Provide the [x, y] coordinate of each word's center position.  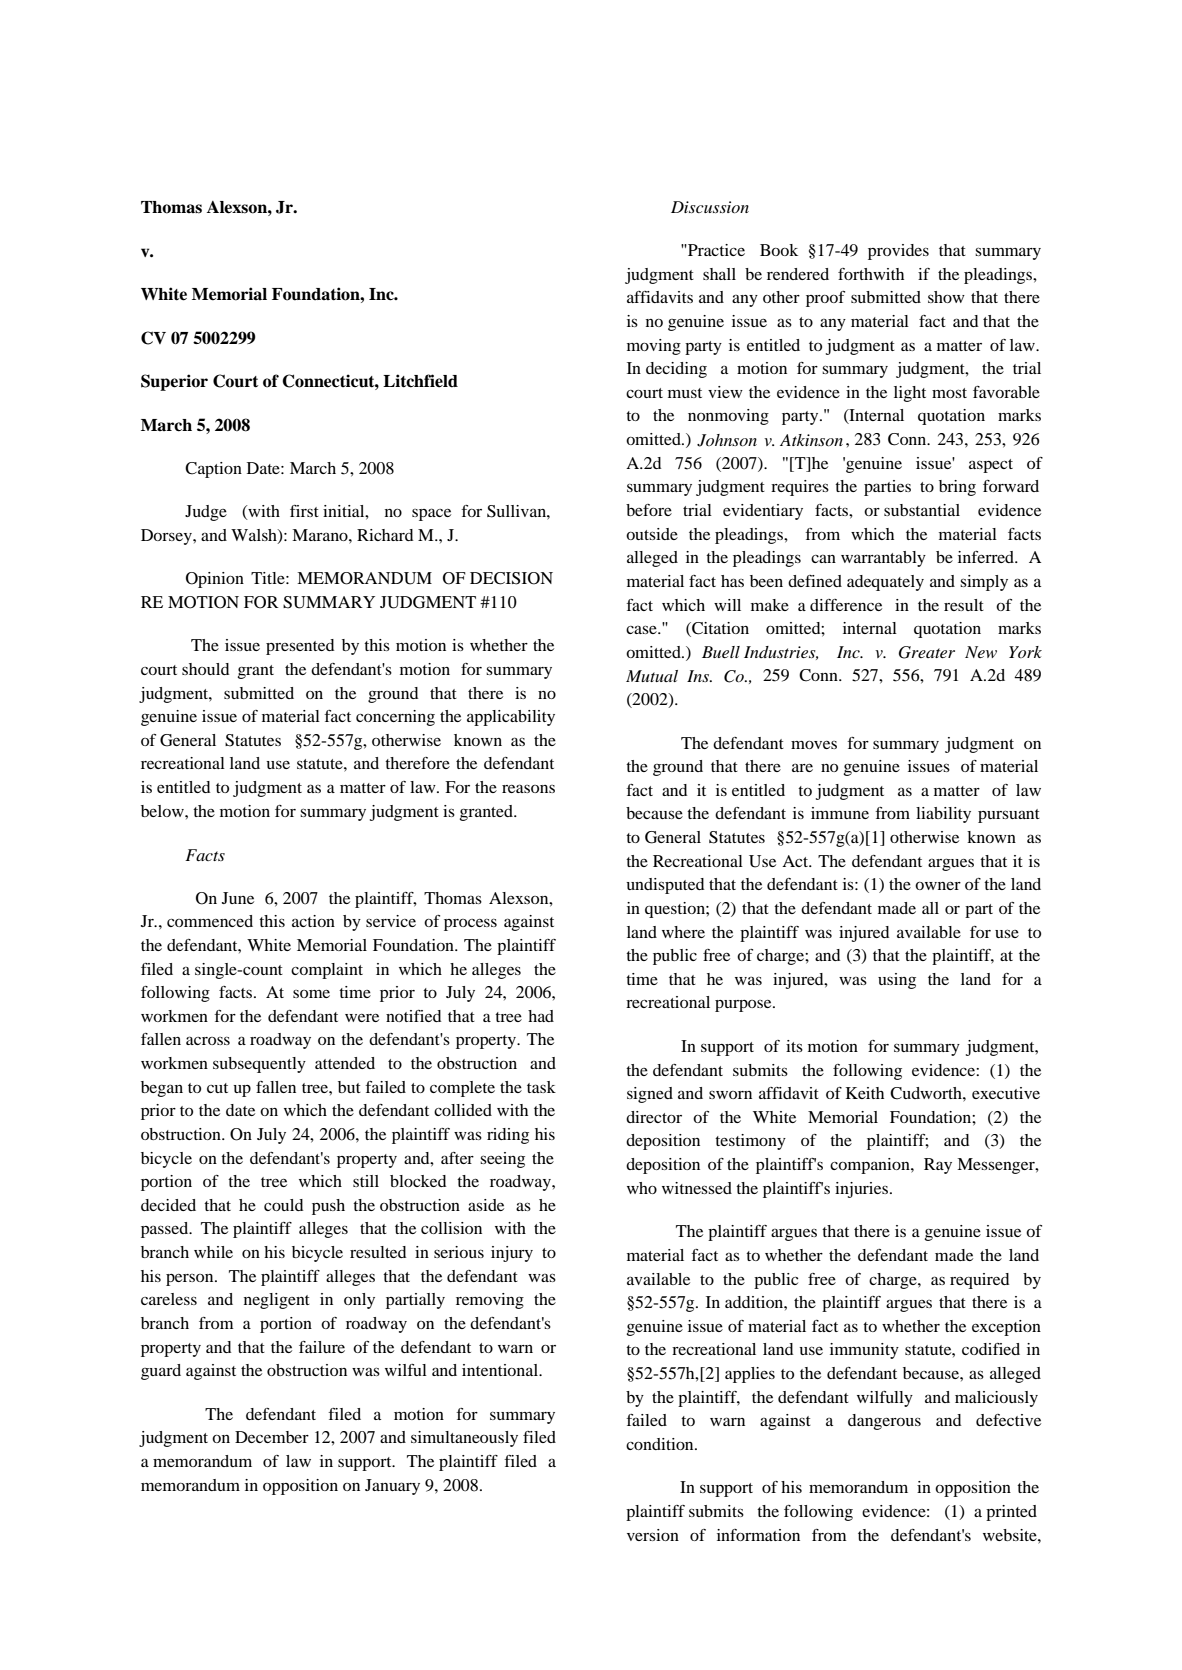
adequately [885, 583]
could [283, 1205]
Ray [938, 1166]
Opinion [215, 580]
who [642, 1188]
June [238, 898]
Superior [174, 382]
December [272, 1437]
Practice [715, 250]
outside [652, 534]
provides [898, 252]
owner [938, 885]
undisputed [665, 886]
